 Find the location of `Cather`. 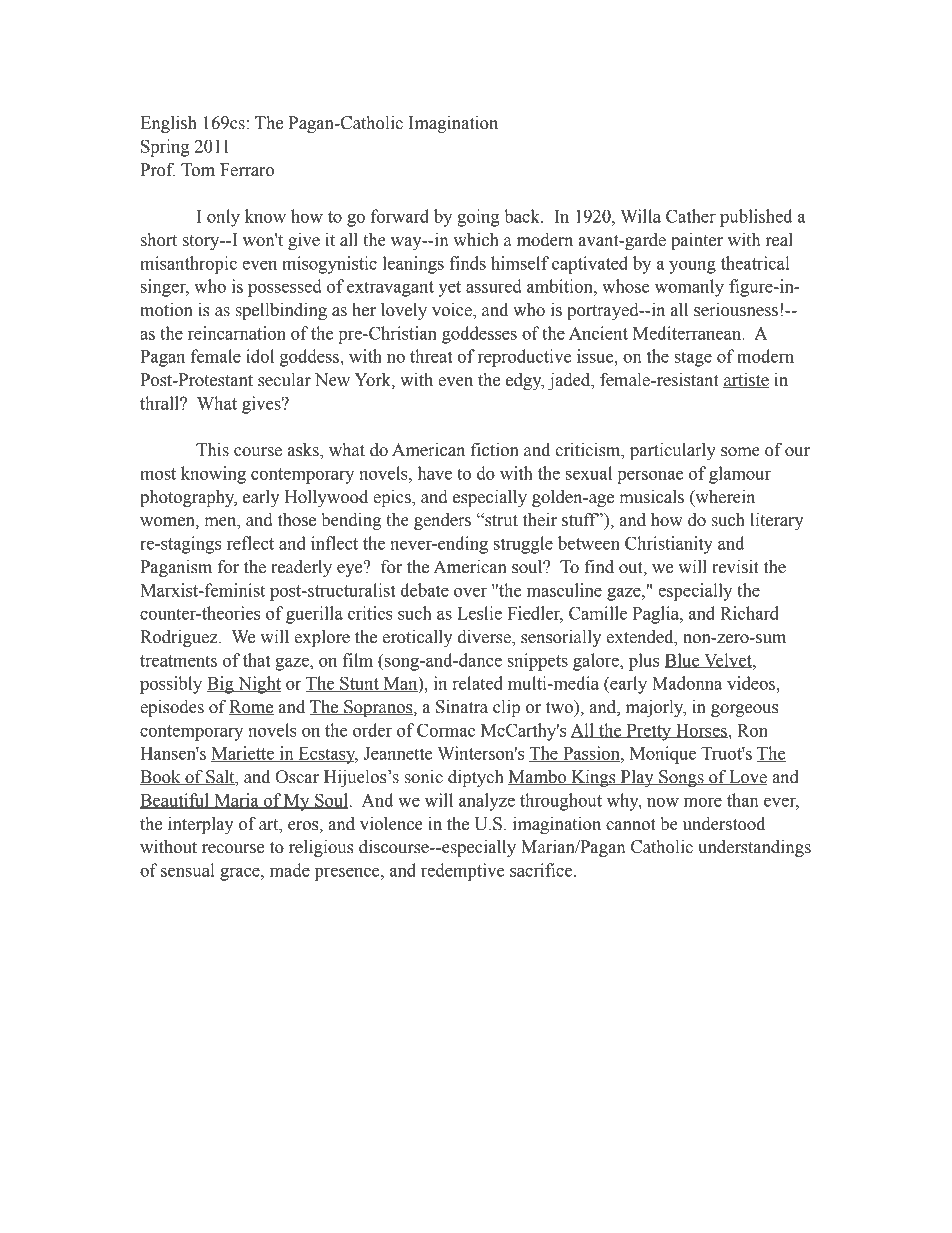

Cather is located at coordinates (691, 216).
